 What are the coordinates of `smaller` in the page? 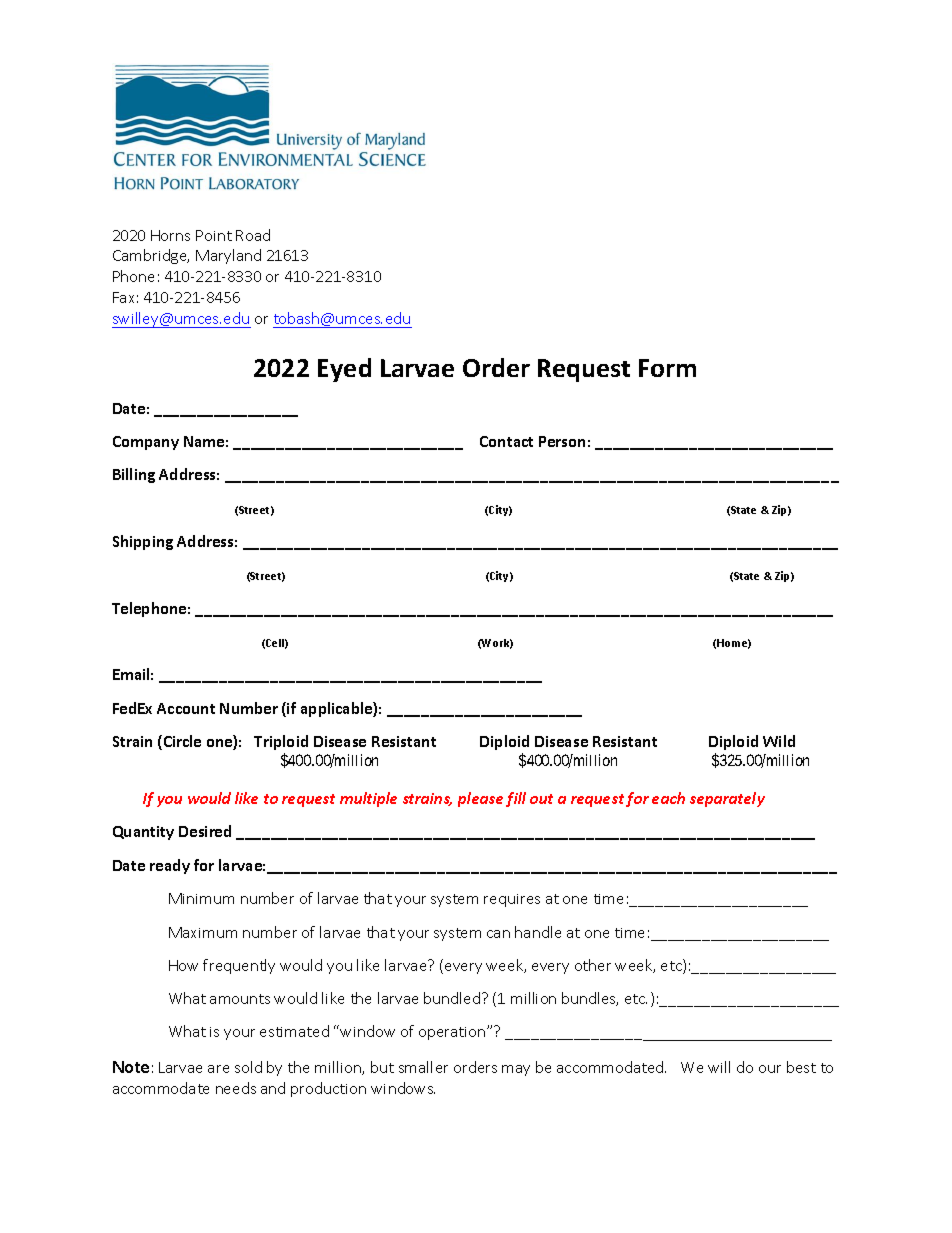 It's located at (423, 1067).
